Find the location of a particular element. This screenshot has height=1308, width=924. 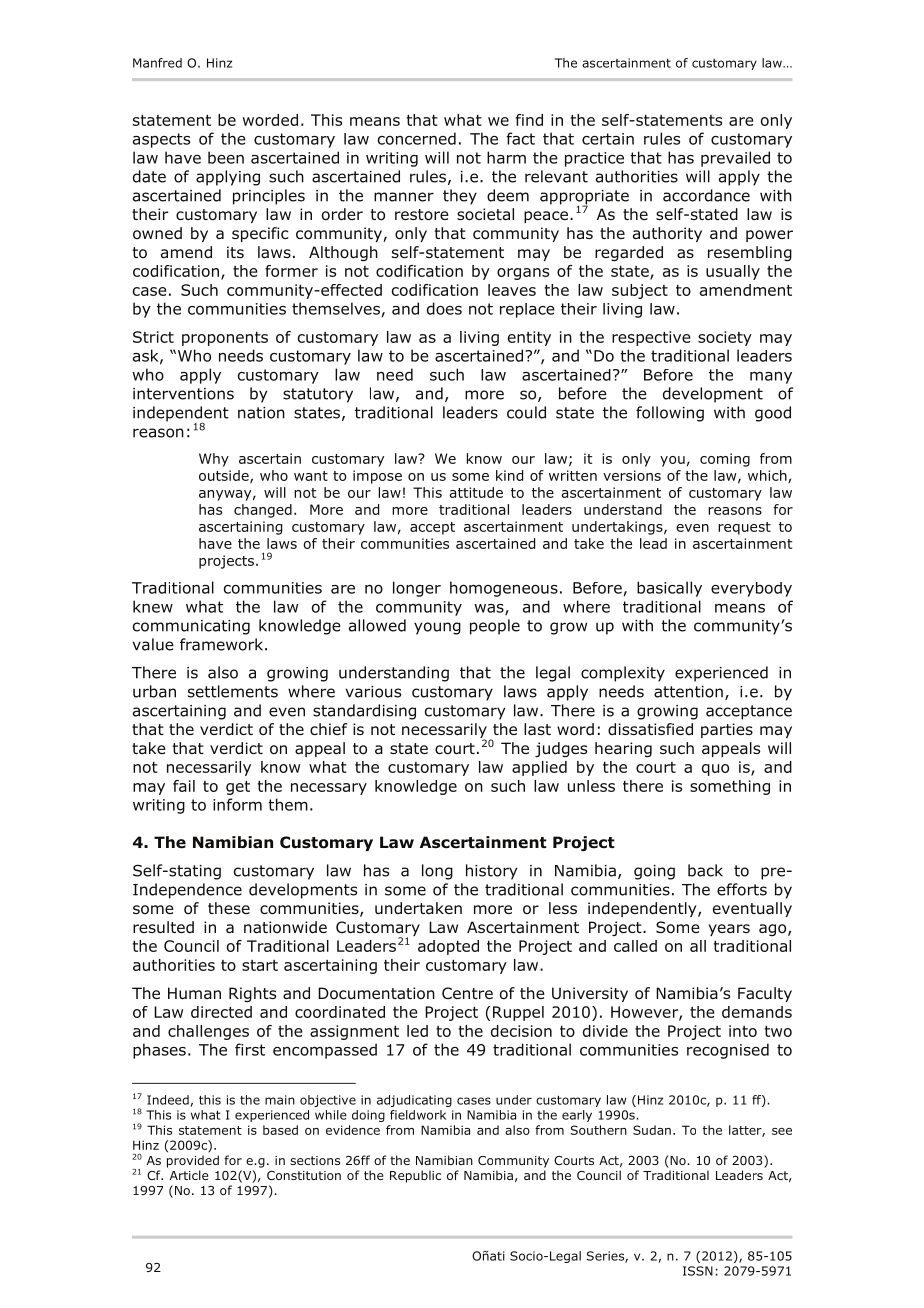

outside is located at coordinates (225, 476).
